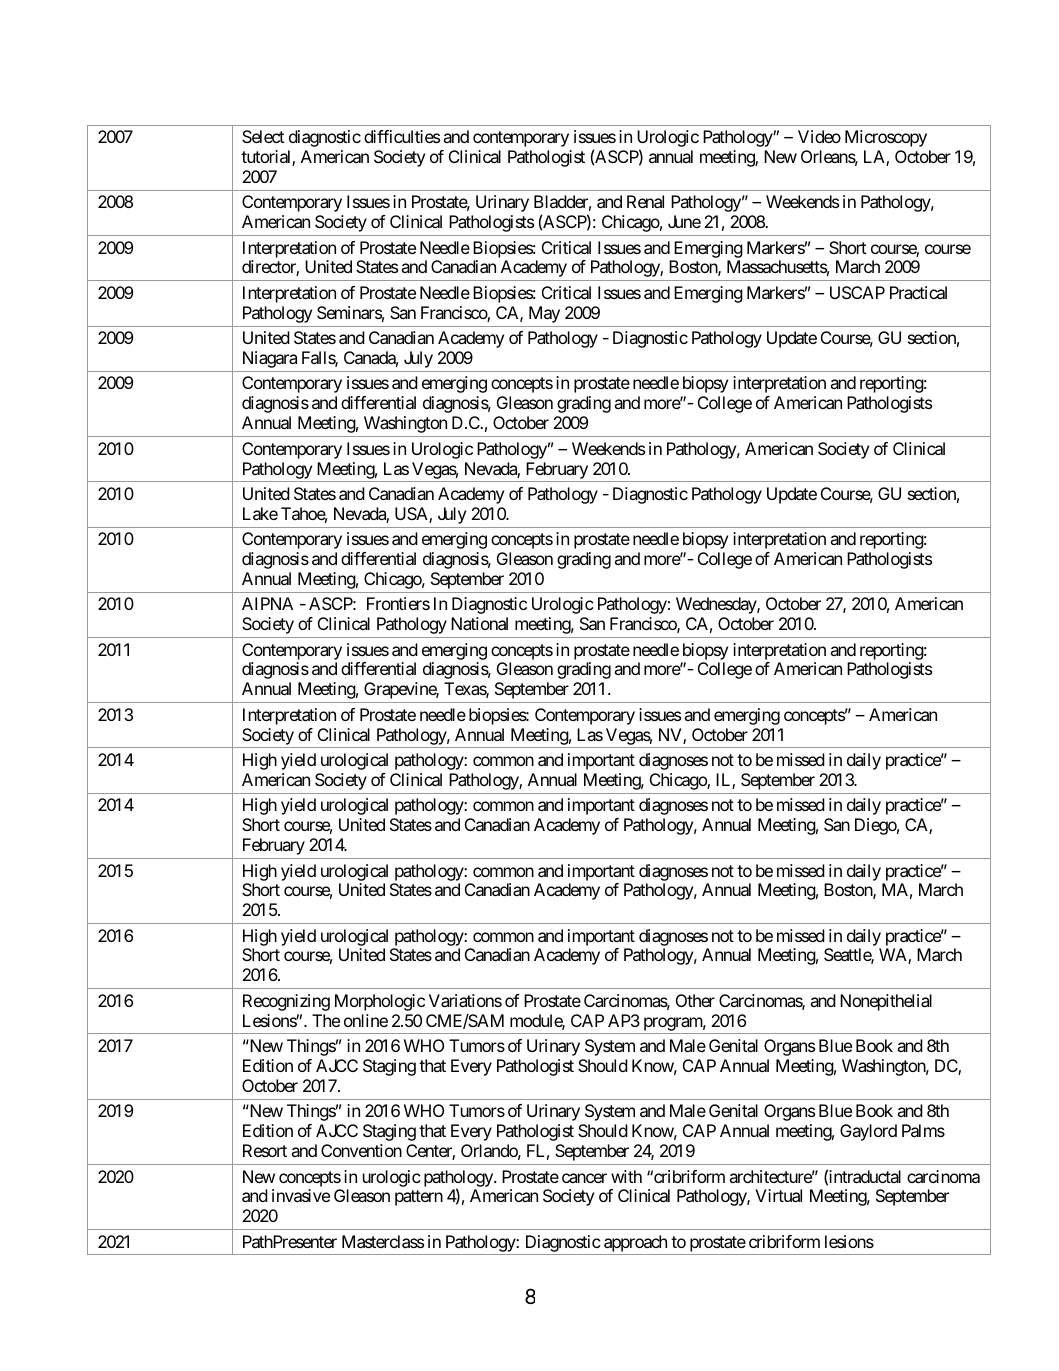  What do you see at coordinates (366, 1020) in the screenshot?
I see `online` at bounding box center [366, 1020].
